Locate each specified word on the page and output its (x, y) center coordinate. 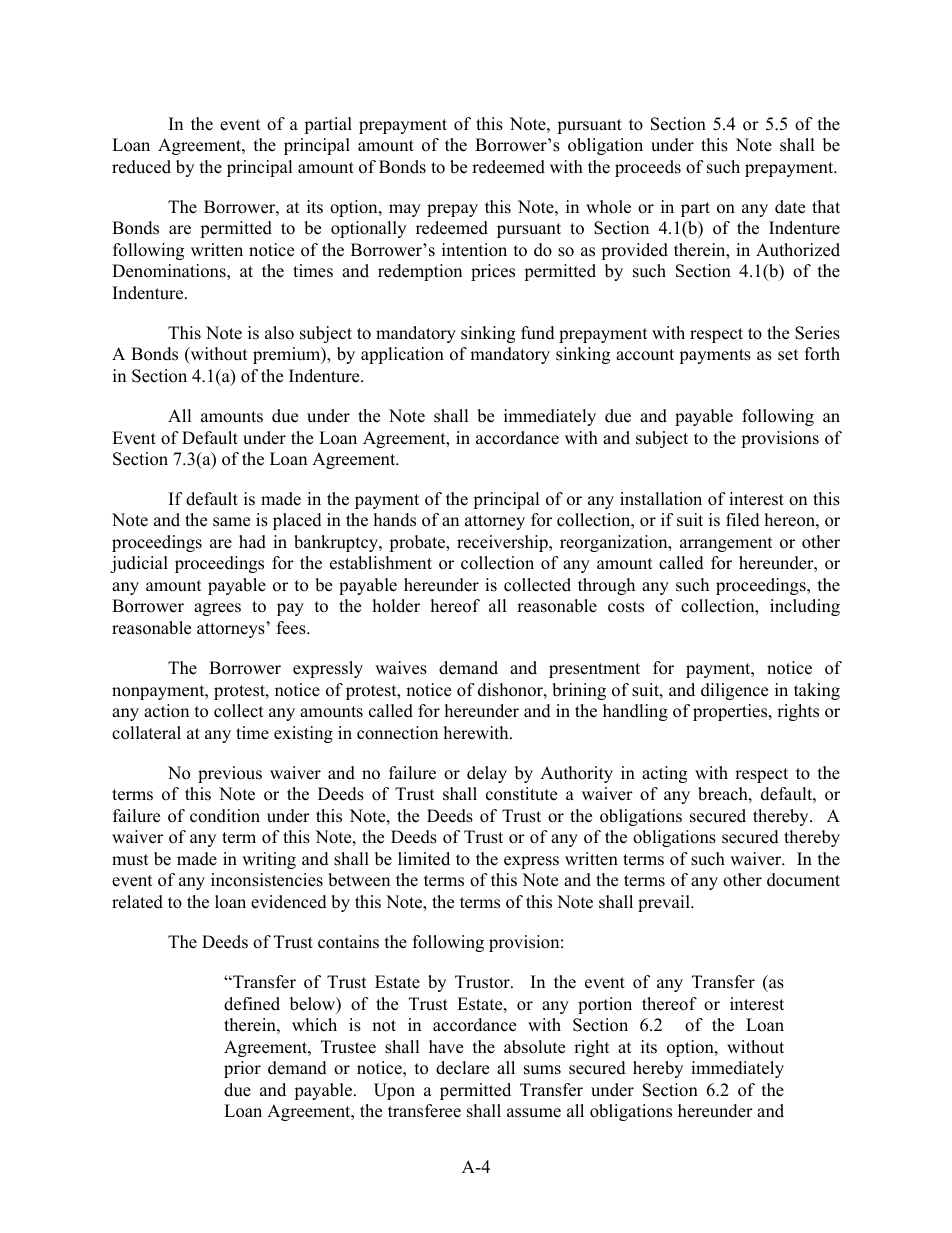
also (279, 333)
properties (731, 712)
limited (424, 859)
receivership (503, 543)
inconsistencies (267, 880)
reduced (141, 167)
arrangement (726, 544)
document (803, 880)
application (402, 355)
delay (487, 774)
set (788, 355)
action (166, 711)
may (405, 210)
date (790, 207)
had (252, 542)
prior (242, 1069)
